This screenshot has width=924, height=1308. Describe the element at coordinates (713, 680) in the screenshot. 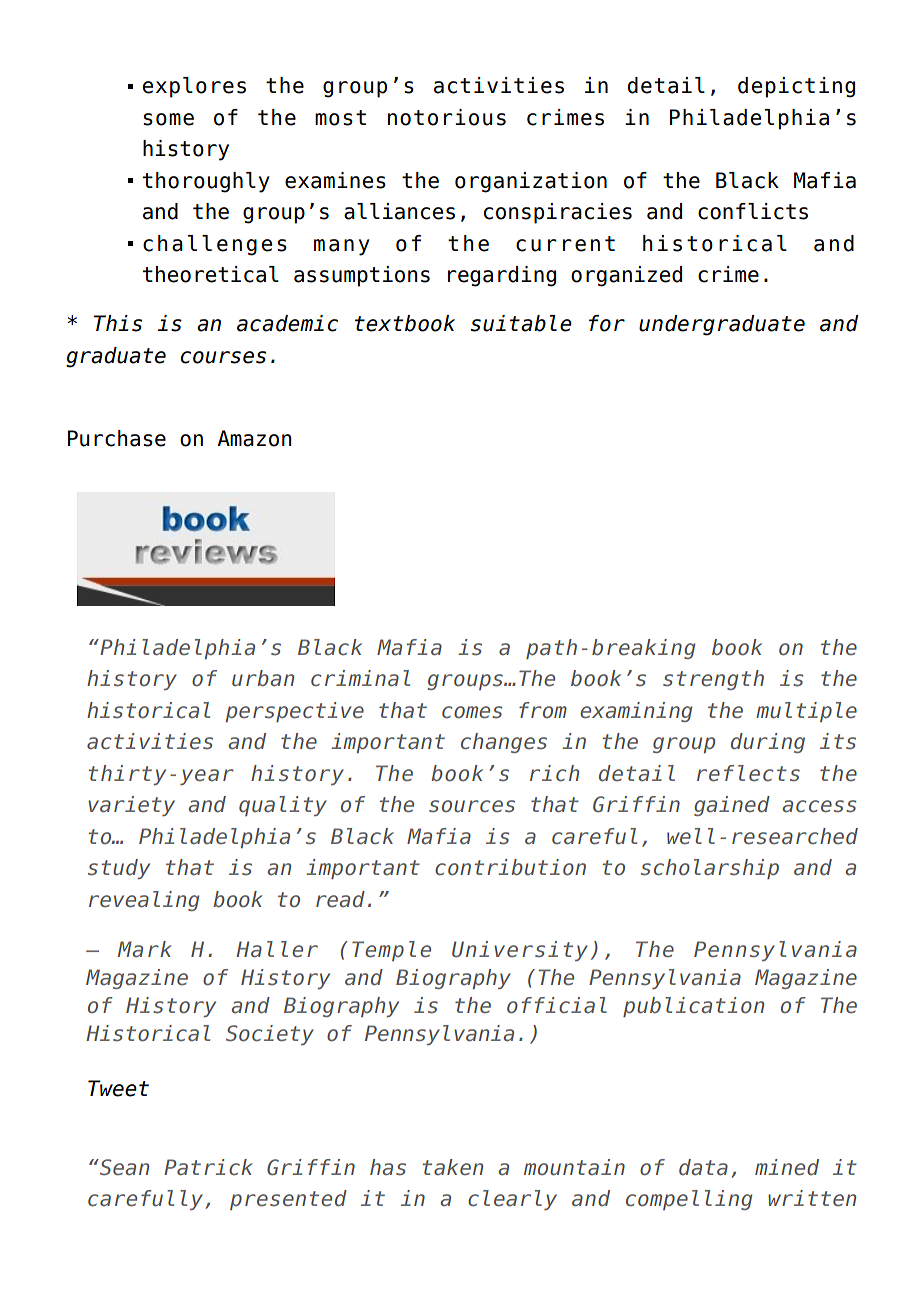

I see `strength` at that location.
